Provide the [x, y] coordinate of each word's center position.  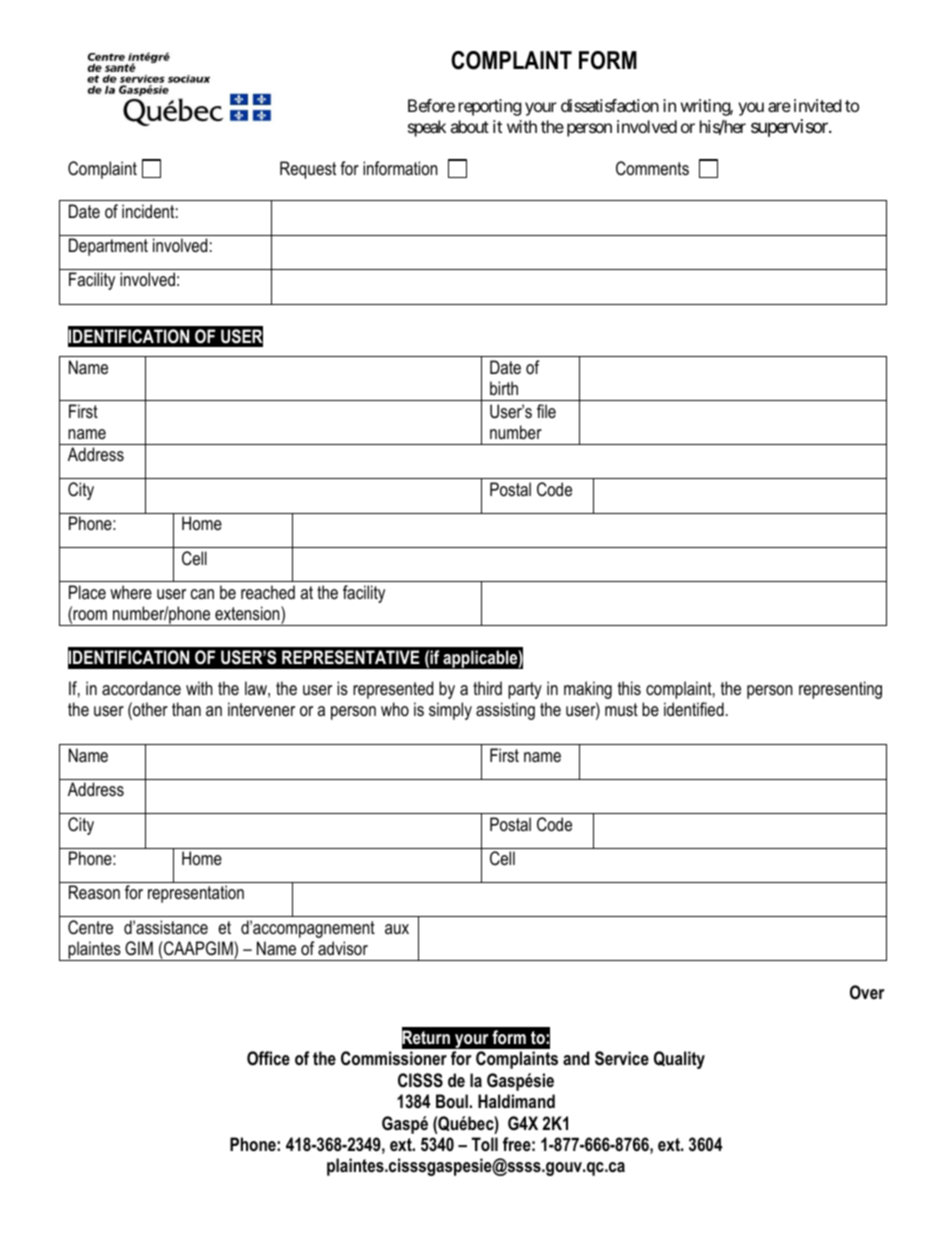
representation [196, 894]
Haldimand [516, 1101]
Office [268, 1058]
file [546, 411]
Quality [679, 1060]
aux [397, 929]
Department [108, 247]
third [487, 688]
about [469, 126]
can [202, 594]
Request [308, 170]
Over [867, 992]
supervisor [790, 128]
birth [504, 388]
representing [840, 690]
